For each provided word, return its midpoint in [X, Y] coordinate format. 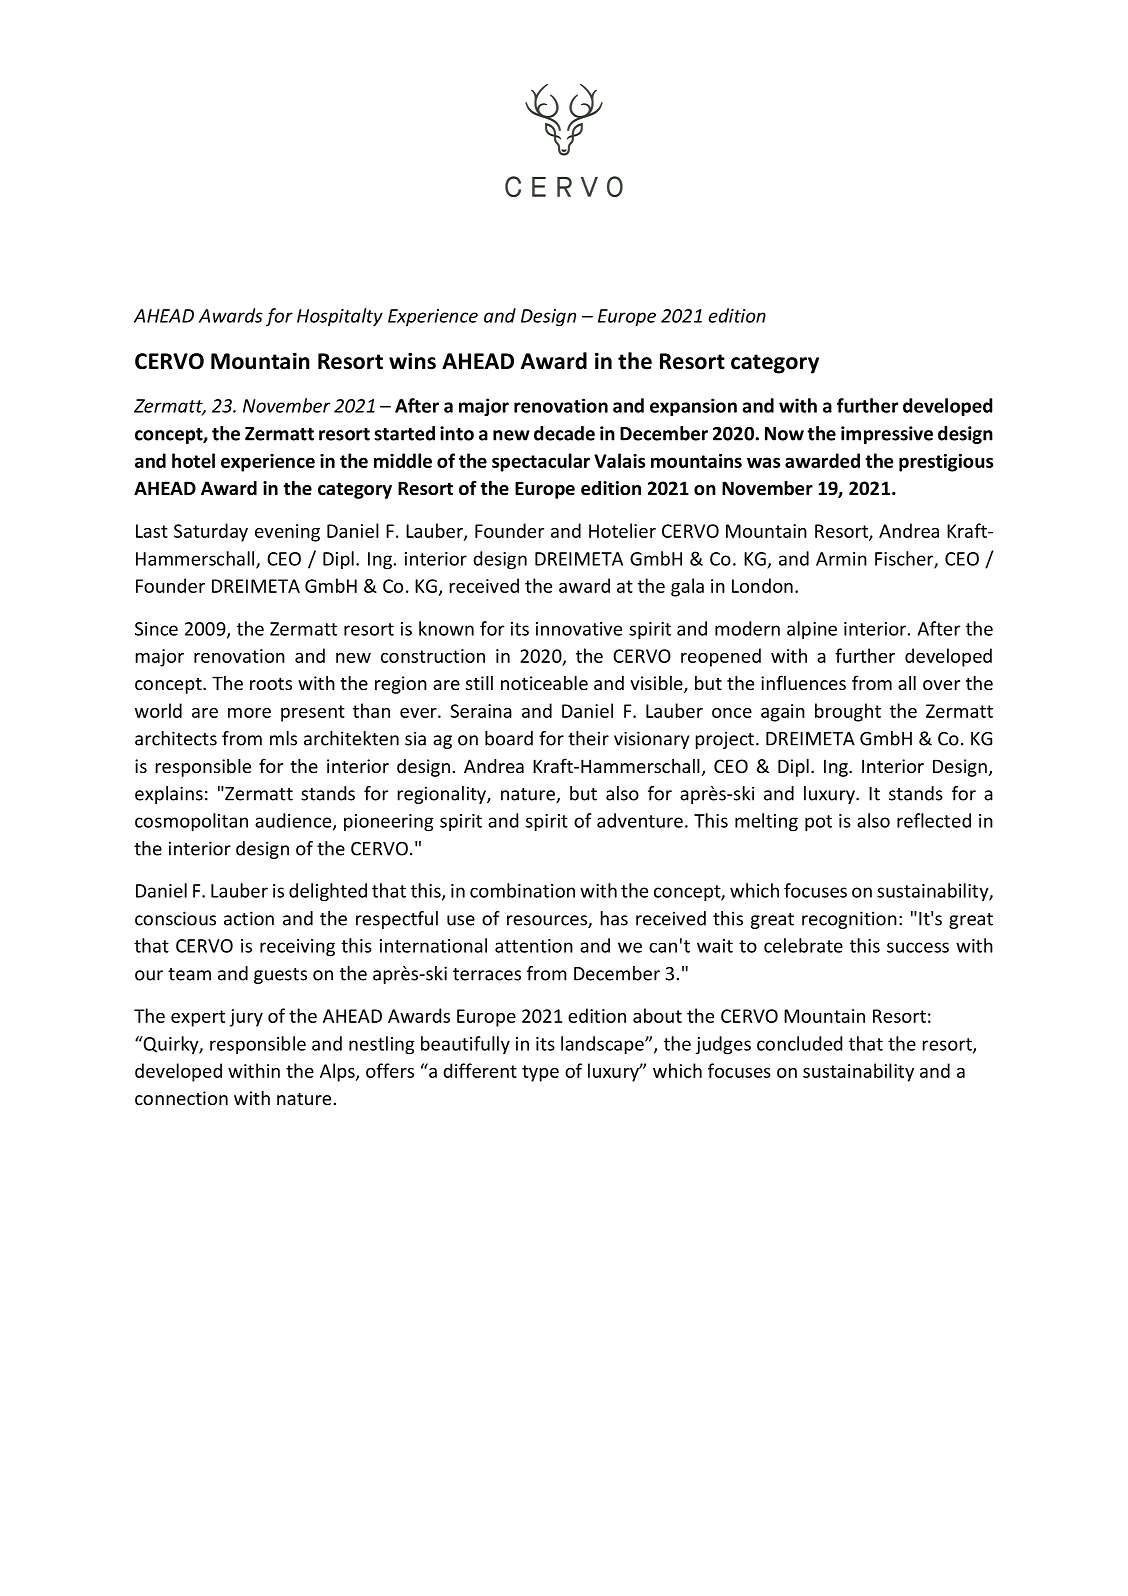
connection [181, 1098]
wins [412, 361]
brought [848, 712]
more [249, 713]
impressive [887, 435]
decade [564, 433]
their [588, 738]
